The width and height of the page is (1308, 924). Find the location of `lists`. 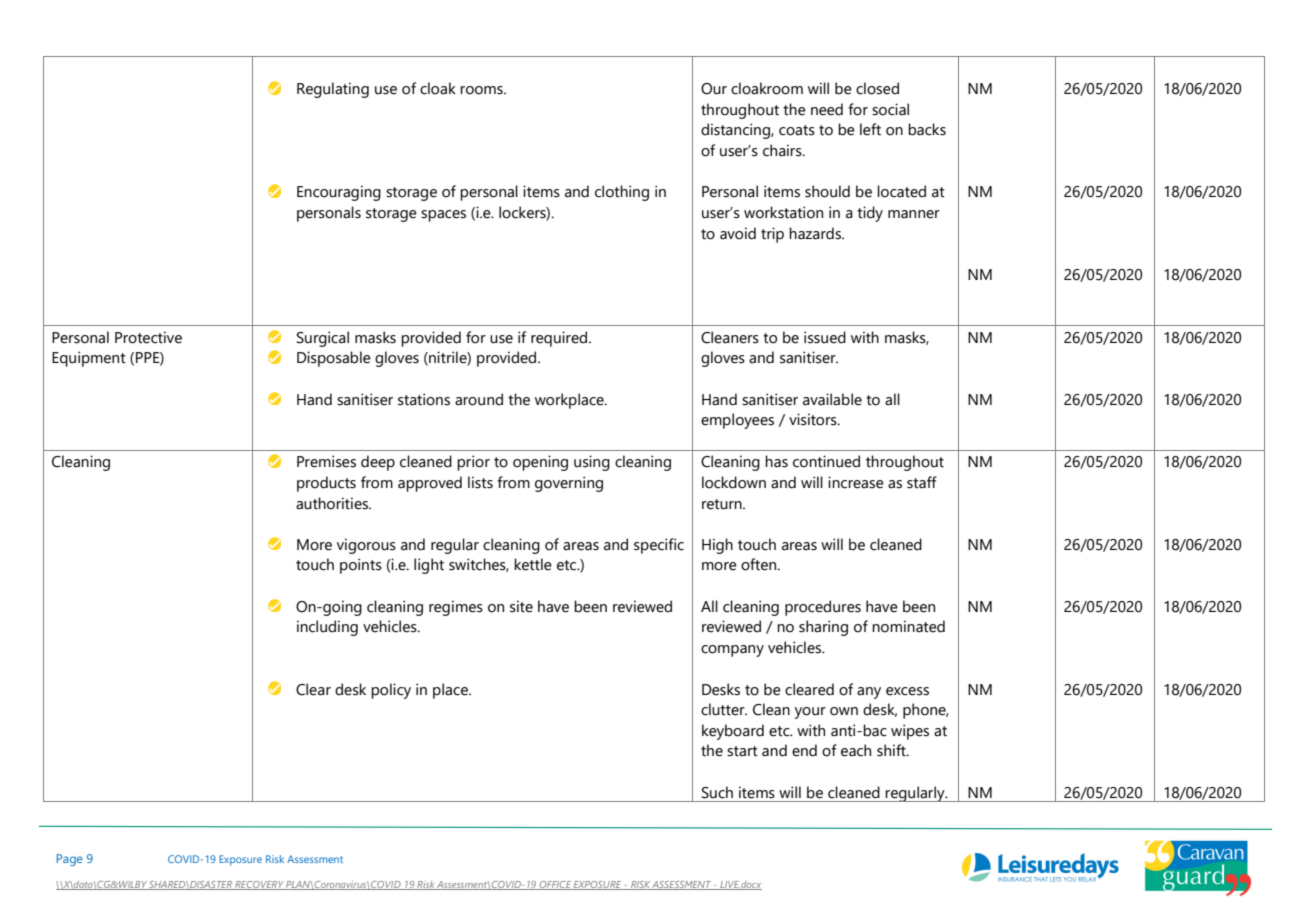

lists is located at coordinates (480, 482).
